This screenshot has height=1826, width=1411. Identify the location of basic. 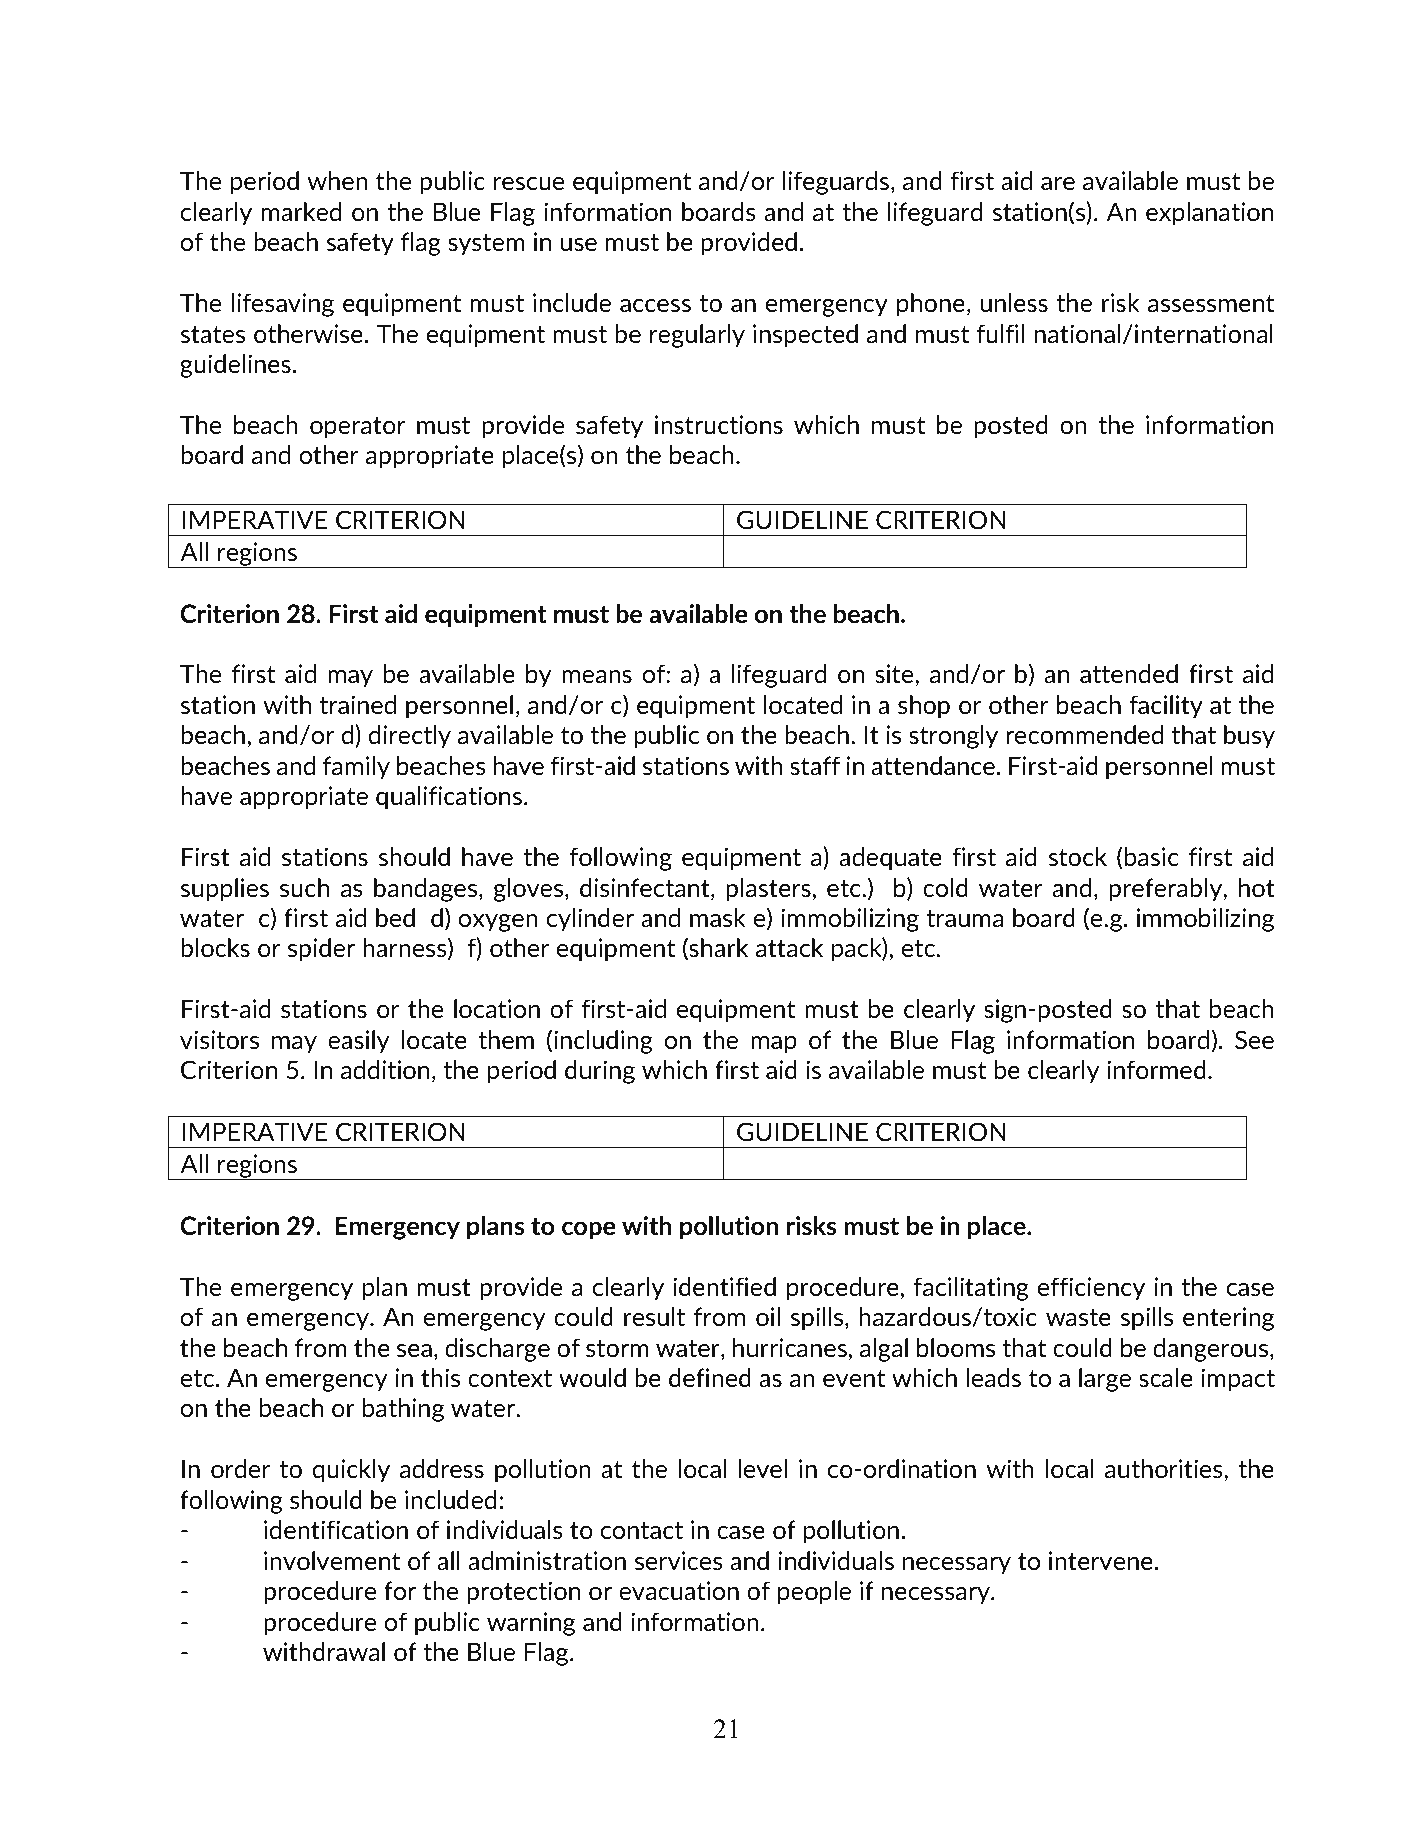
(1151, 856).
